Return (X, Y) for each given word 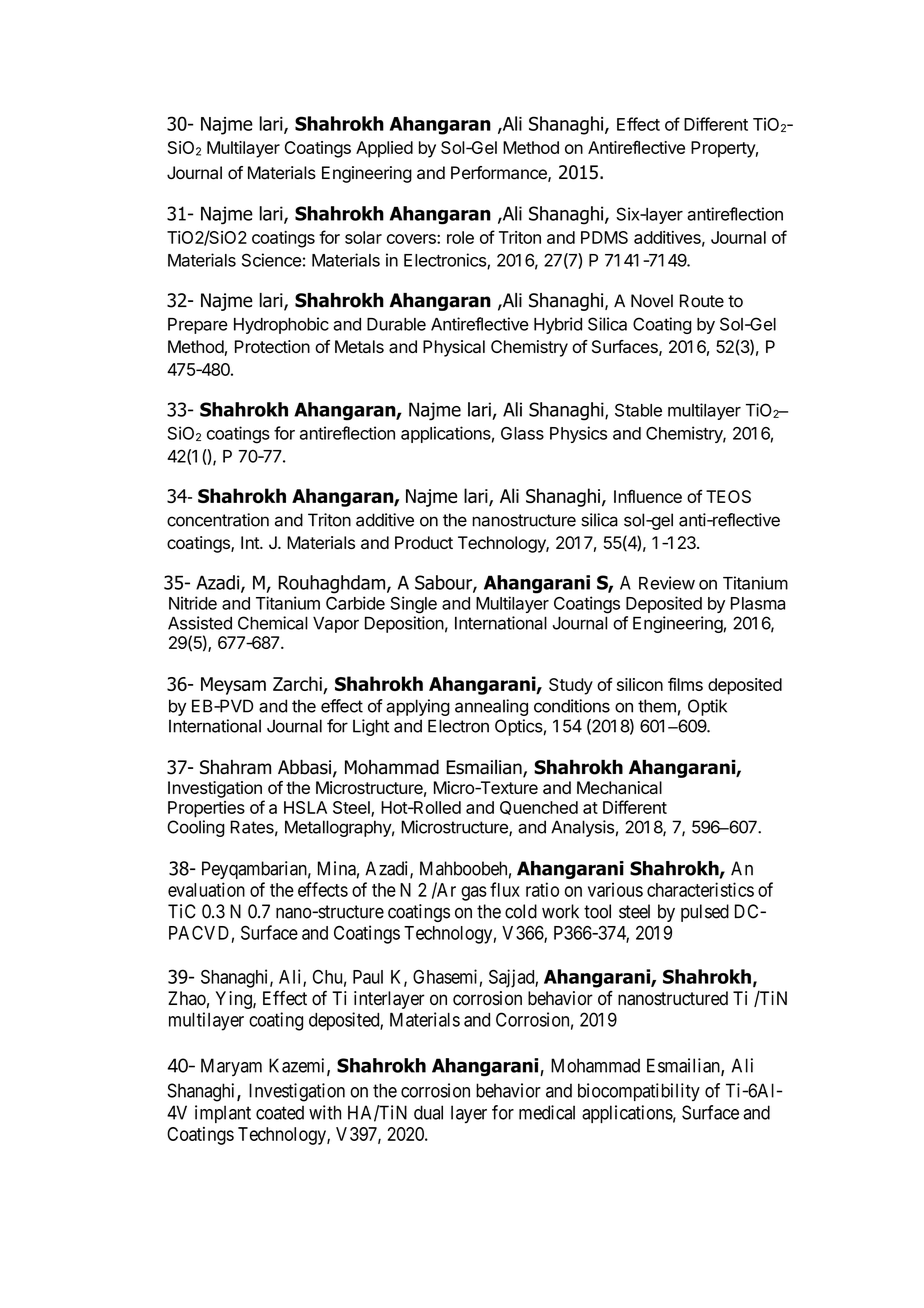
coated (280, 1112)
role (460, 237)
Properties (206, 809)
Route (702, 301)
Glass (522, 433)
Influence (648, 496)
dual (428, 1112)
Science (271, 260)
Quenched (539, 808)
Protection (272, 346)
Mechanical (619, 787)
